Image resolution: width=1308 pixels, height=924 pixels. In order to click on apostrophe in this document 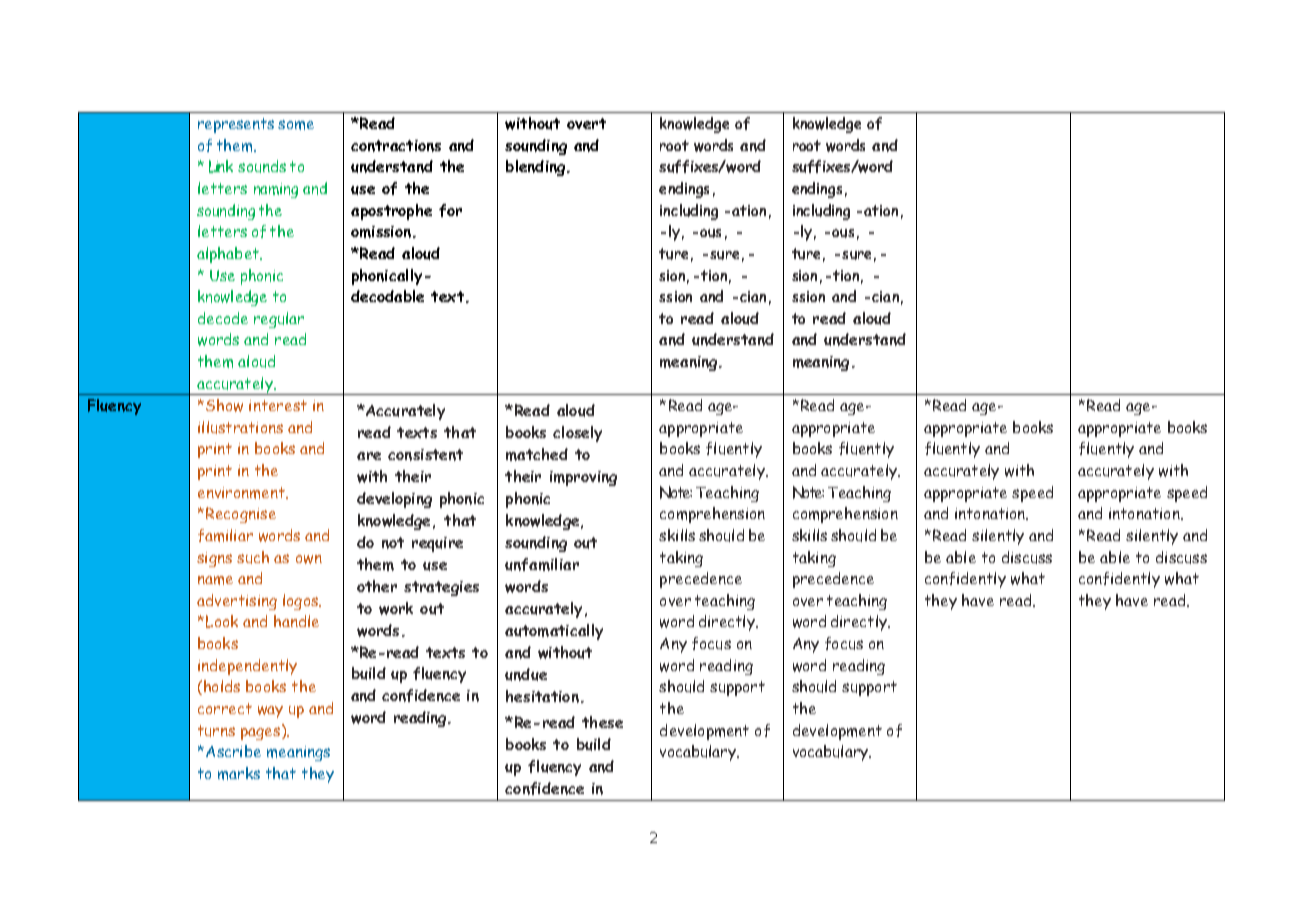, I will do `click(391, 212)`.
